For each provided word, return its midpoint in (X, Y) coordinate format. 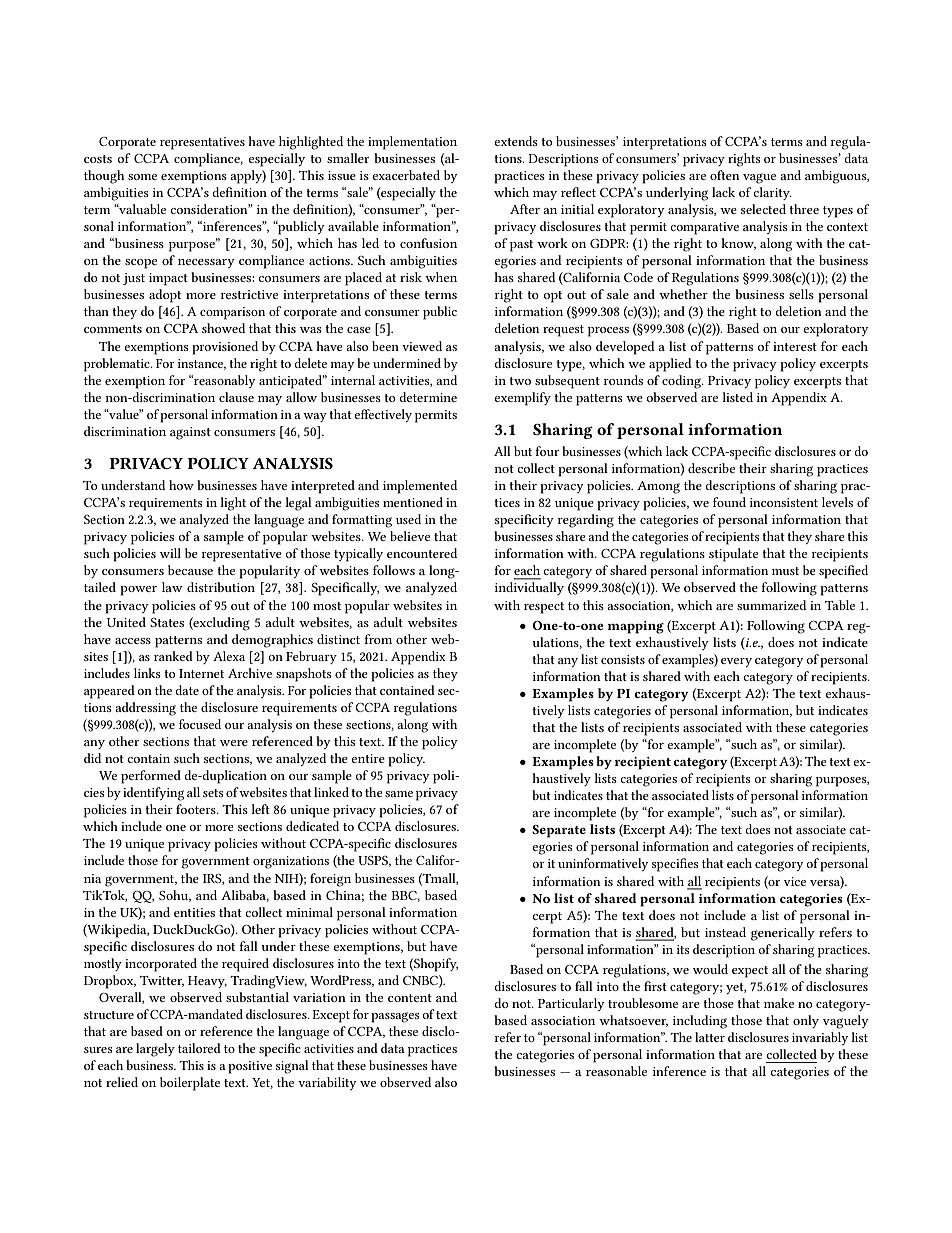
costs (98, 159)
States (167, 622)
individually (529, 588)
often (724, 175)
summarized (771, 605)
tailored (199, 1048)
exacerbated (406, 175)
